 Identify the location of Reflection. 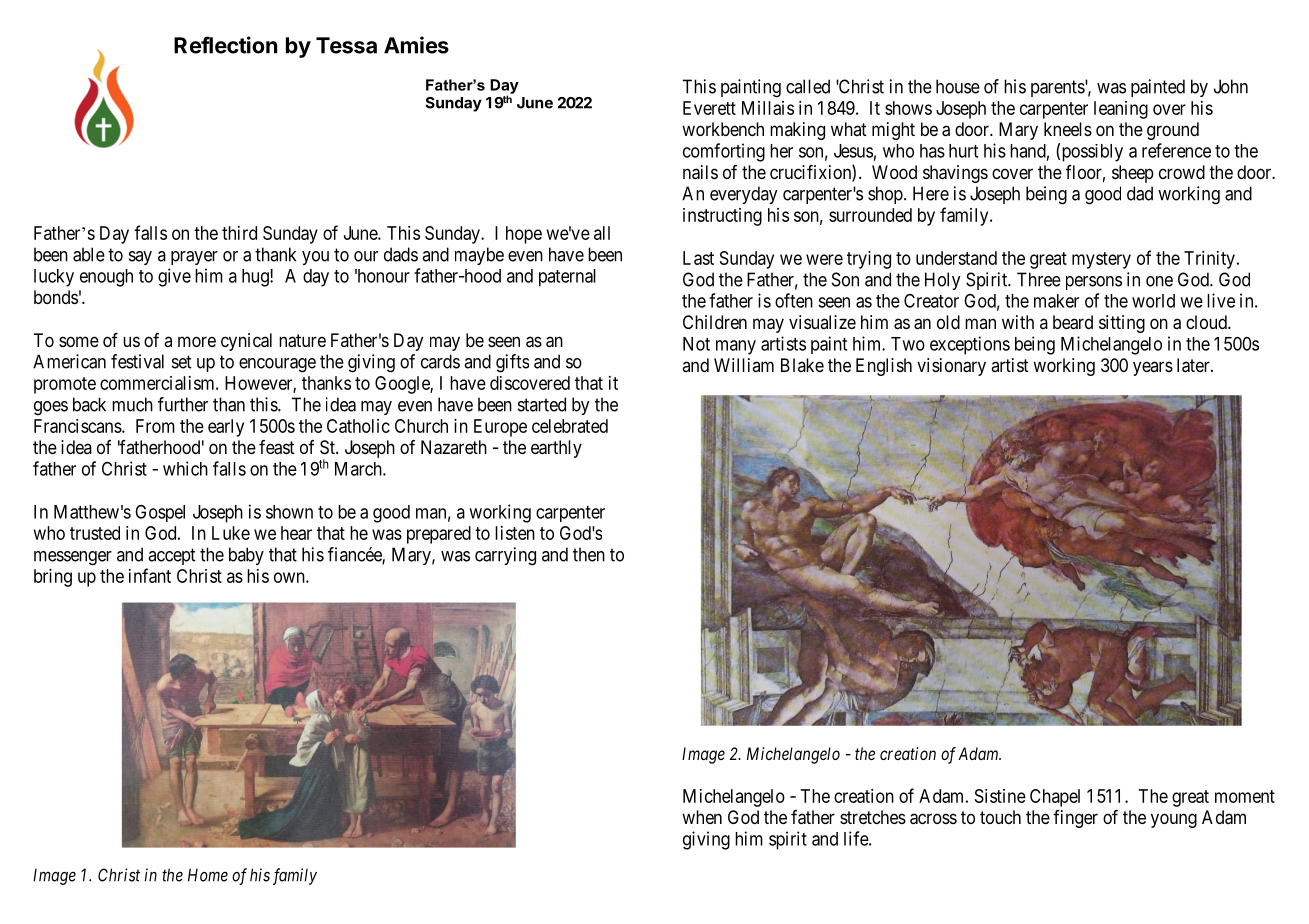
(226, 45).
